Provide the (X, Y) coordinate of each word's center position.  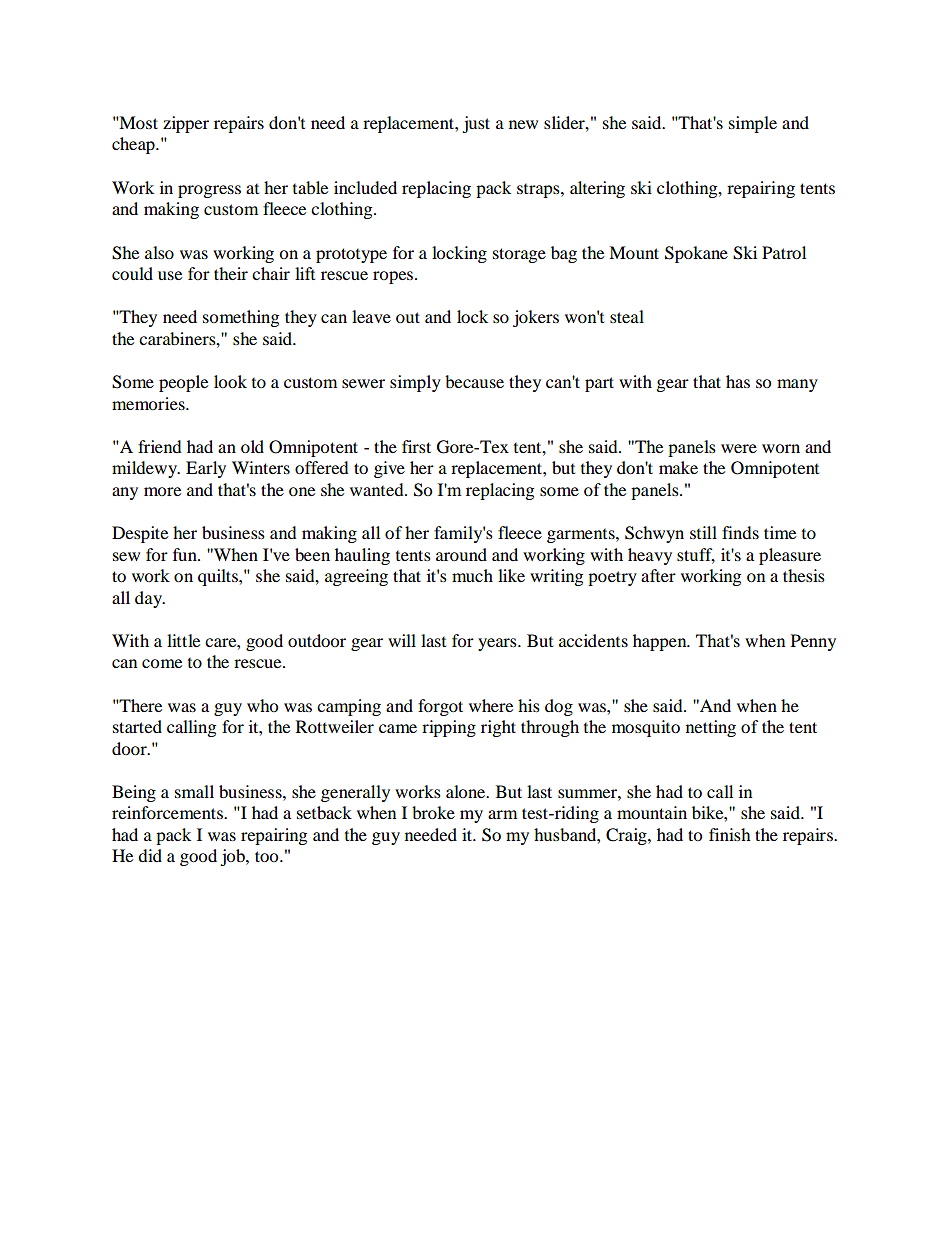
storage (519, 255)
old (252, 446)
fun (186, 554)
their (231, 273)
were (739, 448)
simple (753, 124)
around (461, 554)
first (416, 446)
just (476, 124)
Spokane (696, 254)
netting (711, 728)
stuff (696, 555)
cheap (134, 145)
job (233, 857)
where (491, 705)
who (262, 705)
